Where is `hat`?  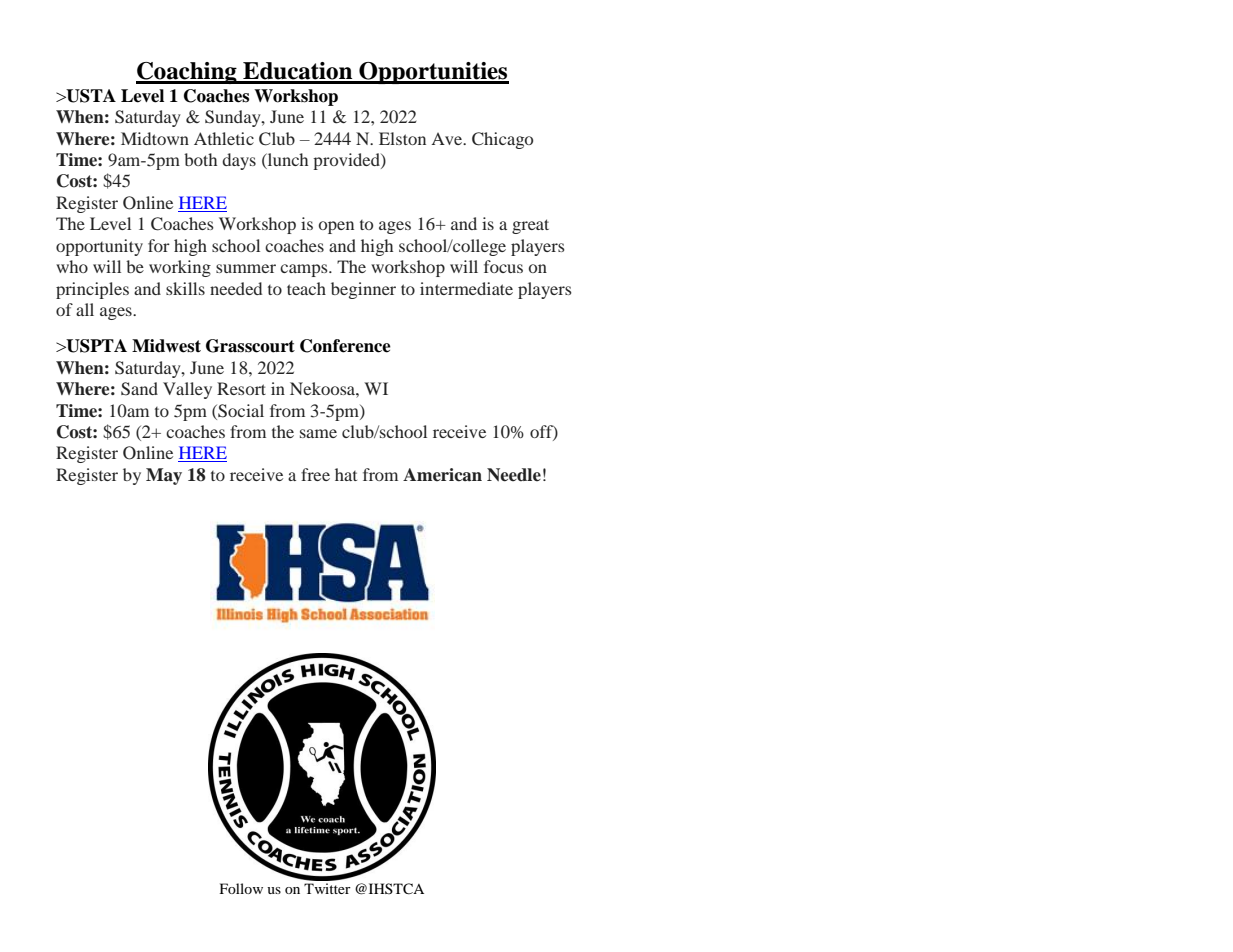 hat is located at coordinates (346, 474).
